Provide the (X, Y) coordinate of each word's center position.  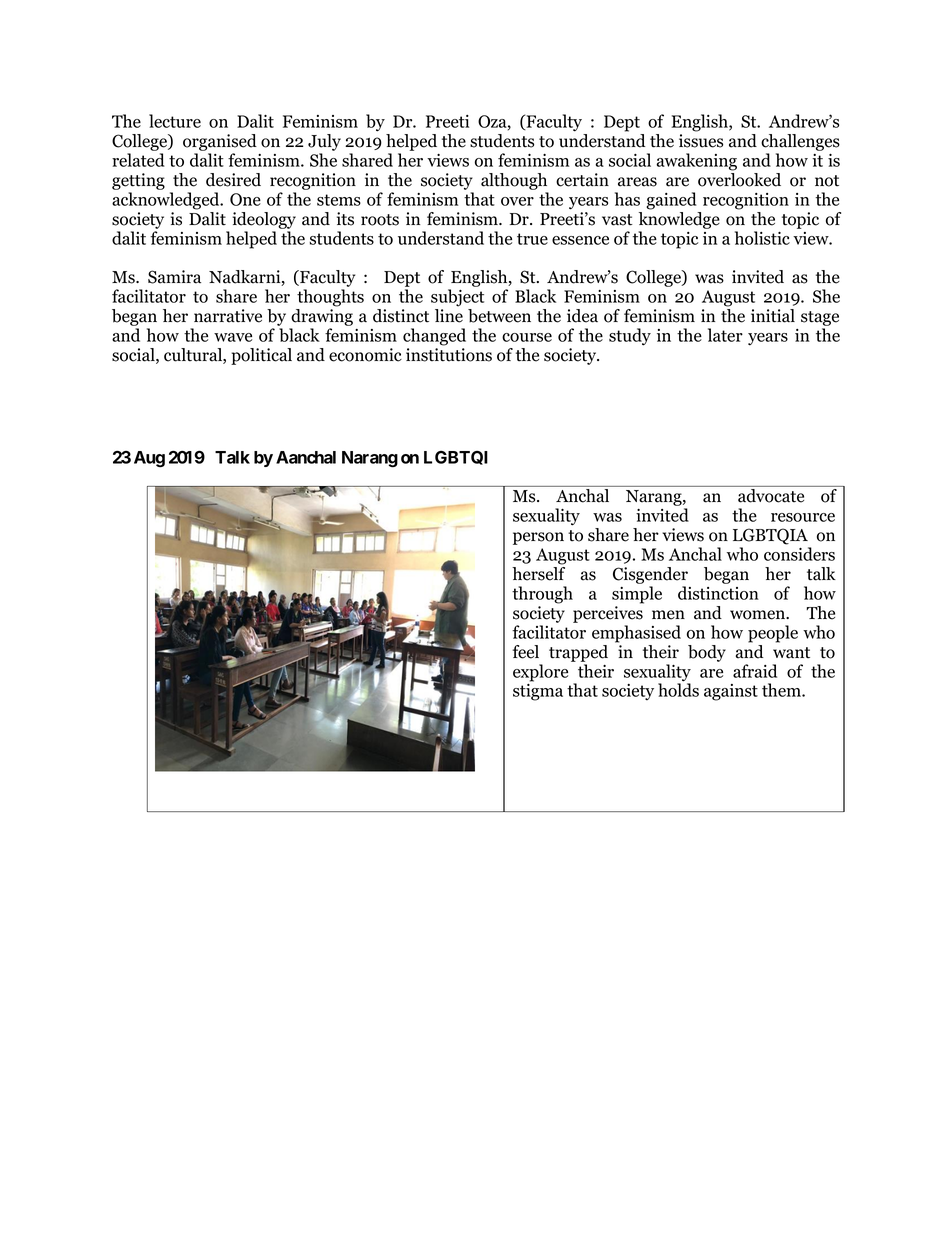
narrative (228, 316)
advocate (771, 496)
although (514, 181)
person (538, 538)
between (499, 316)
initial (773, 316)
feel (526, 652)
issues (701, 141)
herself (538, 574)
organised (220, 142)
